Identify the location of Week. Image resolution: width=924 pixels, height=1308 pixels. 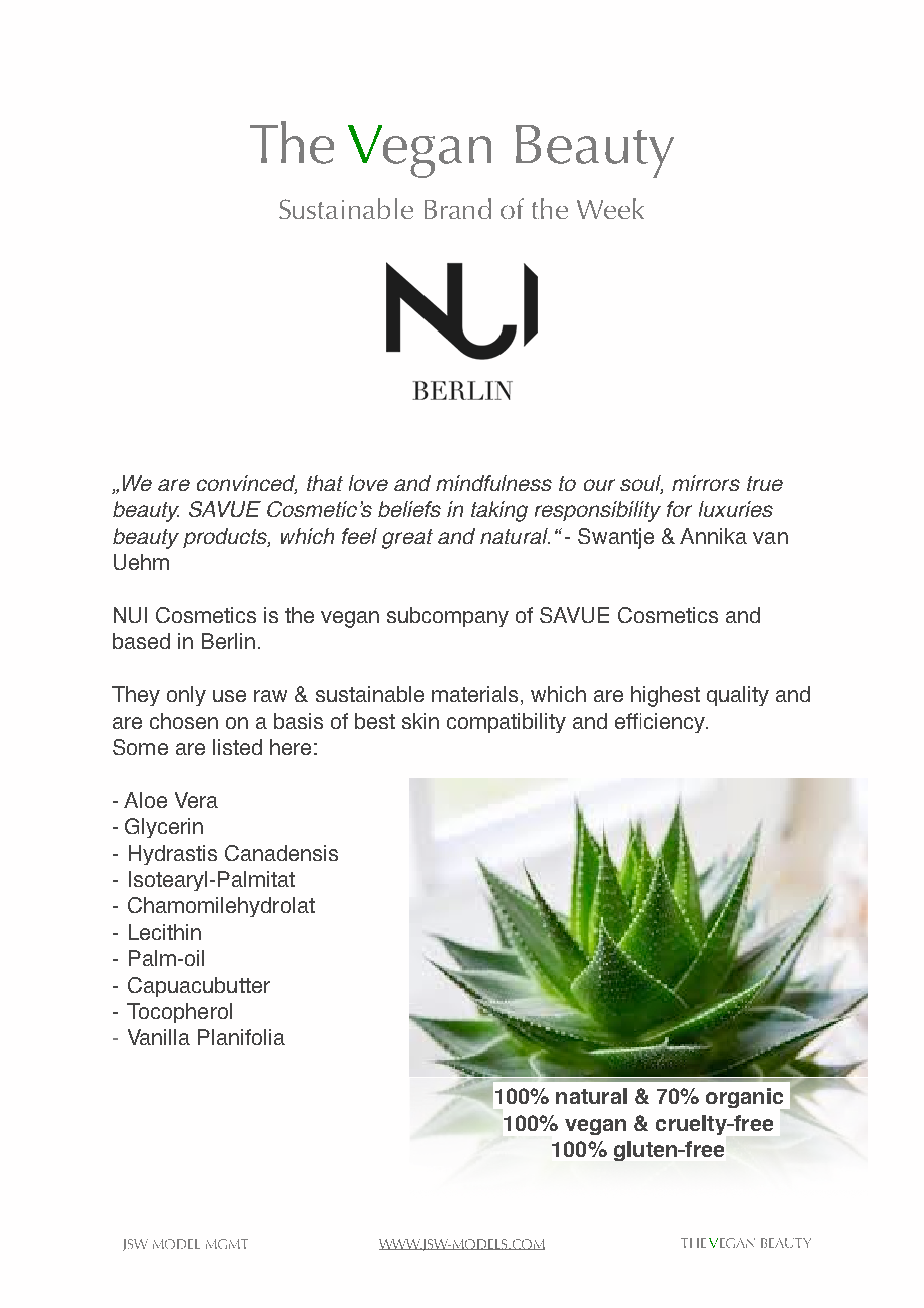
(610, 208).
